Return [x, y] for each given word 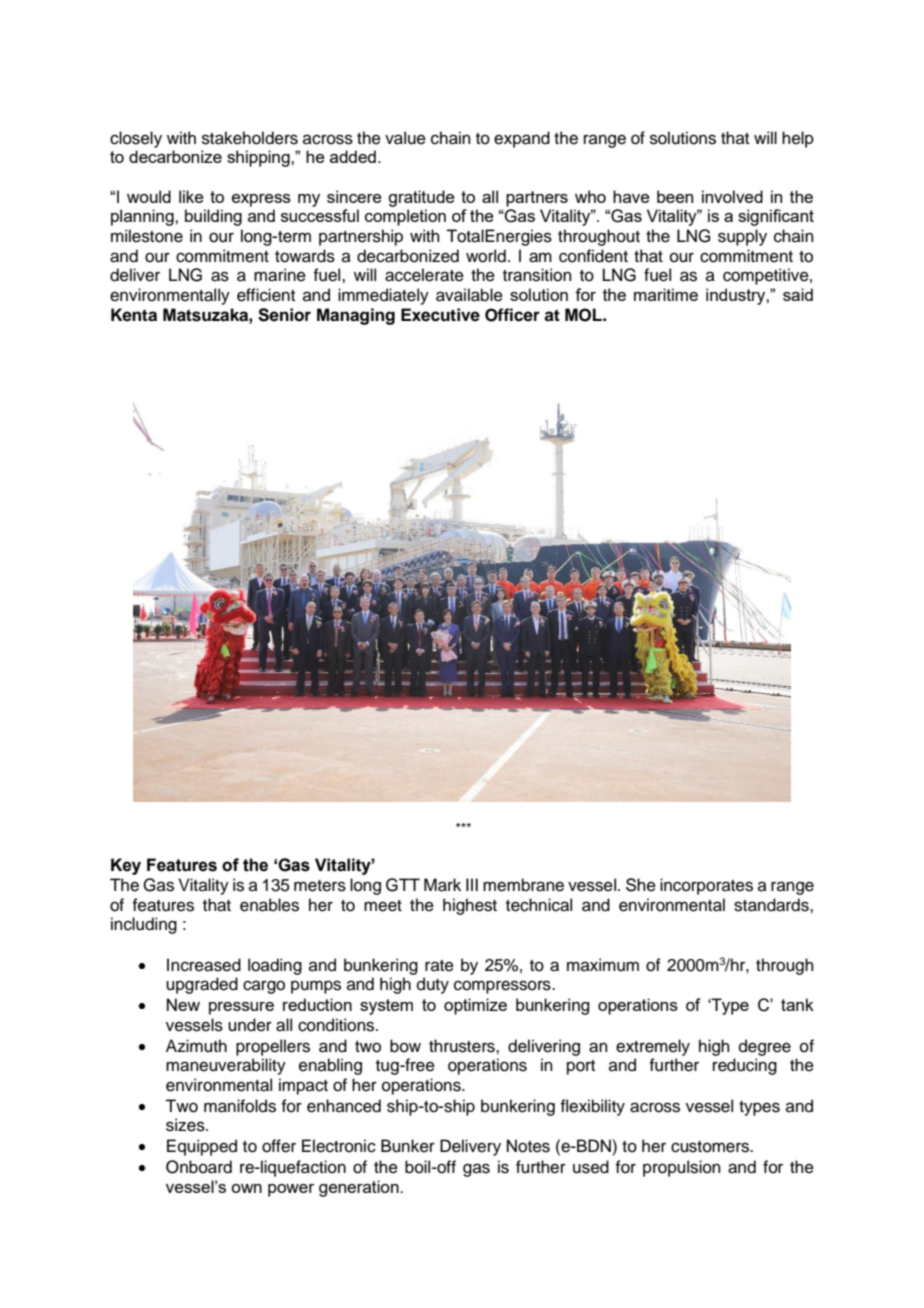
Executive [440, 315]
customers [711, 1147]
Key [126, 866]
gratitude [421, 198]
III [472, 884]
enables [269, 905]
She [641, 885]
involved [732, 196]
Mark [442, 885]
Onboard [199, 1167]
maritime [666, 294]
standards [772, 905]
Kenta [134, 315]
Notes [528, 1146]
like [191, 196]
